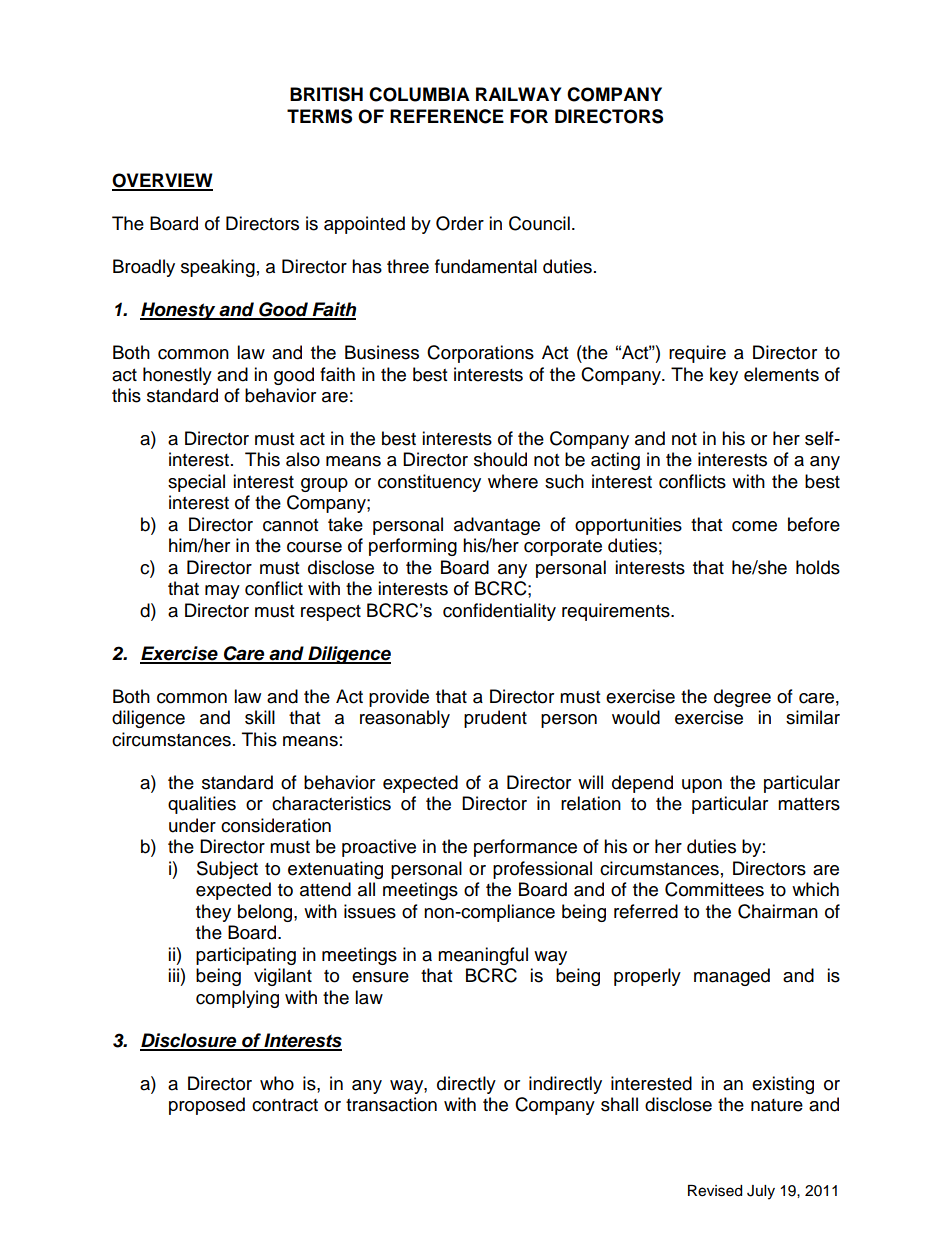 The image size is (952, 1233). I want to click on should, so click(500, 459).
